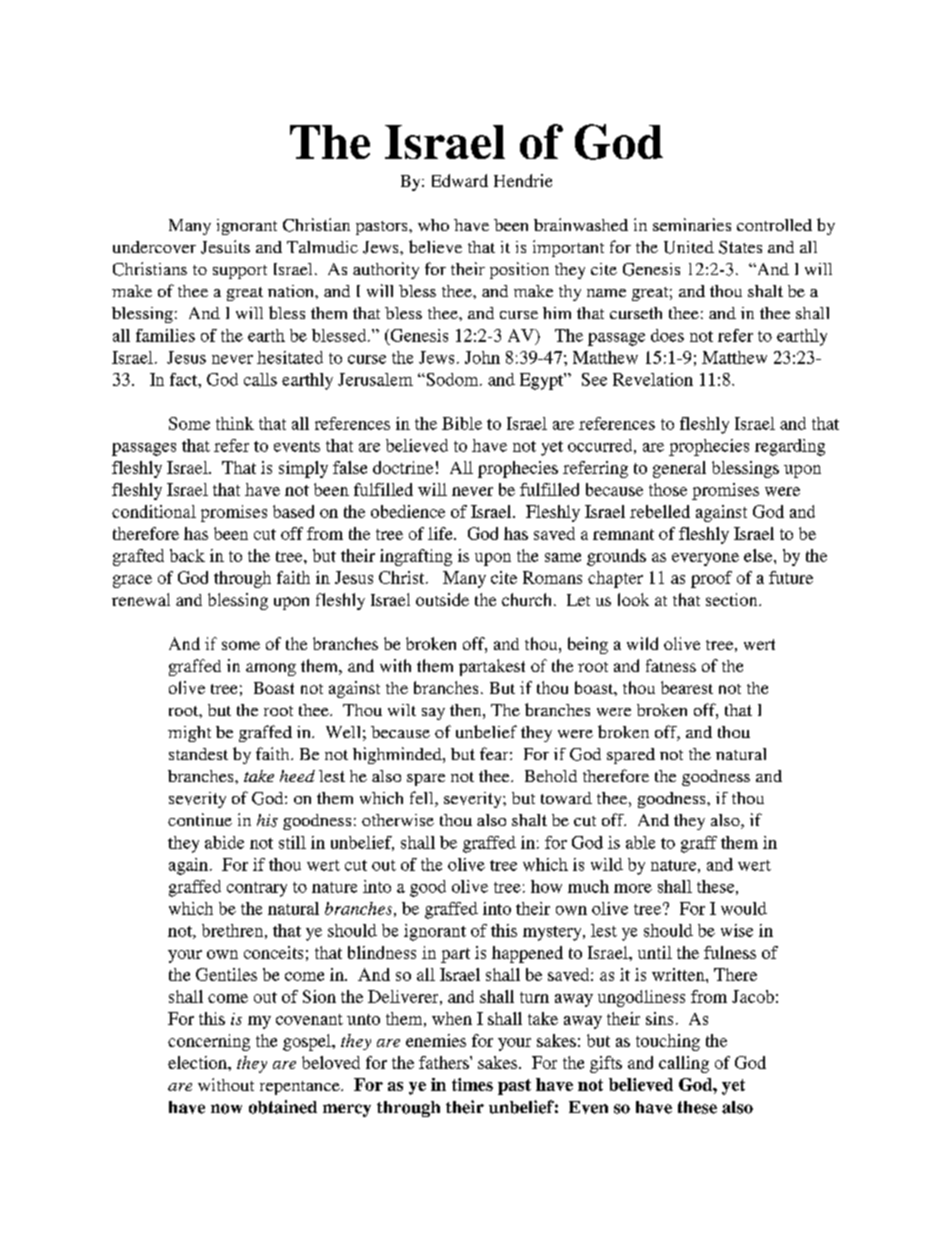 The height and width of the image is (1233, 952). What do you see at coordinates (433, 225) in the image?
I see `who` at bounding box center [433, 225].
